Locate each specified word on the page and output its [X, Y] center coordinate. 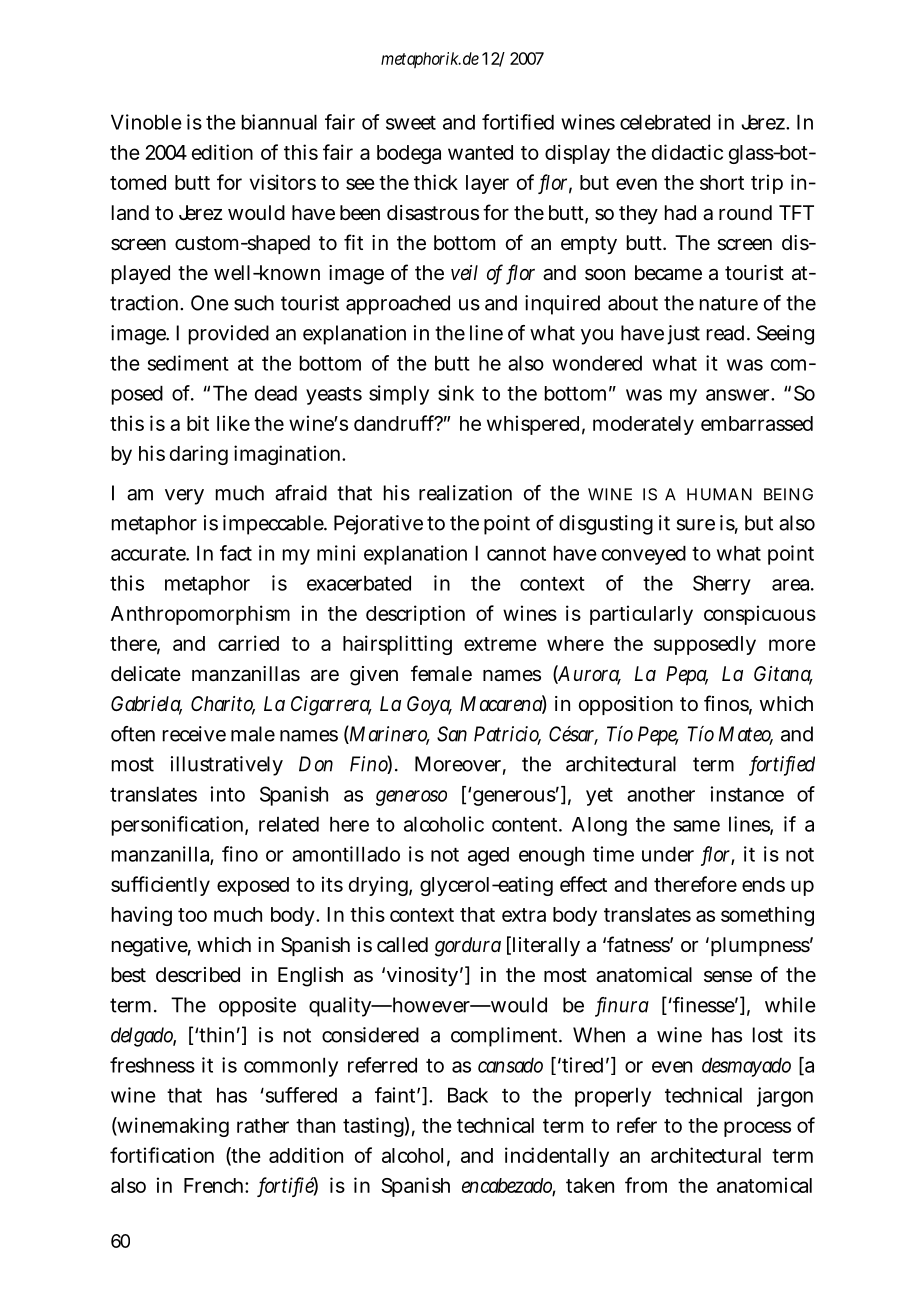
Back [468, 1095]
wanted [480, 152]
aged [488, 856]
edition [222, 152]
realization [465, 493]
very [184, 497]
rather [263, 1125]
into [228, 794]
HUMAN [719, 494]
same [697, 826]
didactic [687, 152]
